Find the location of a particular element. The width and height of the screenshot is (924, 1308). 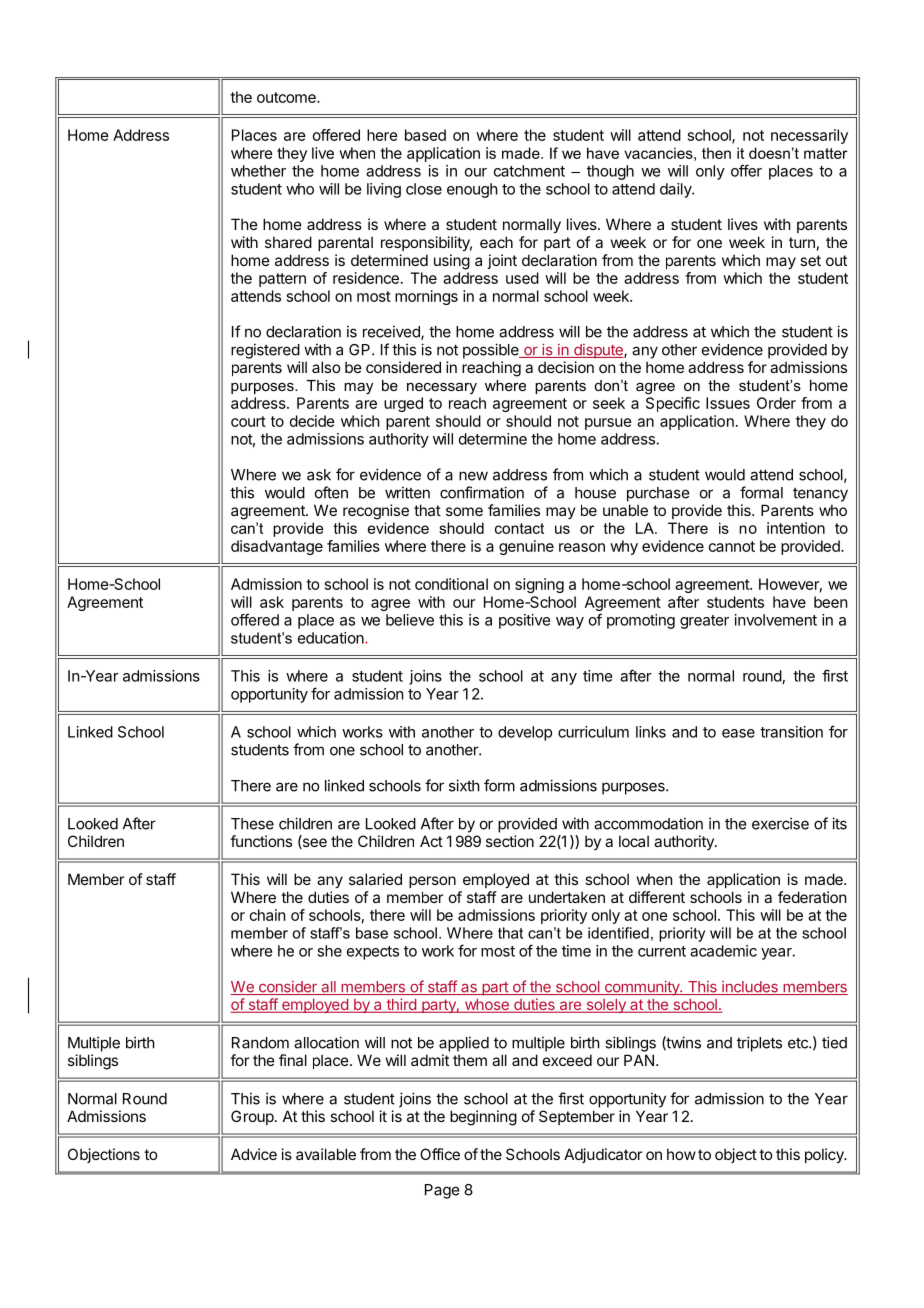

positive is located at coordinates (524, 621).
